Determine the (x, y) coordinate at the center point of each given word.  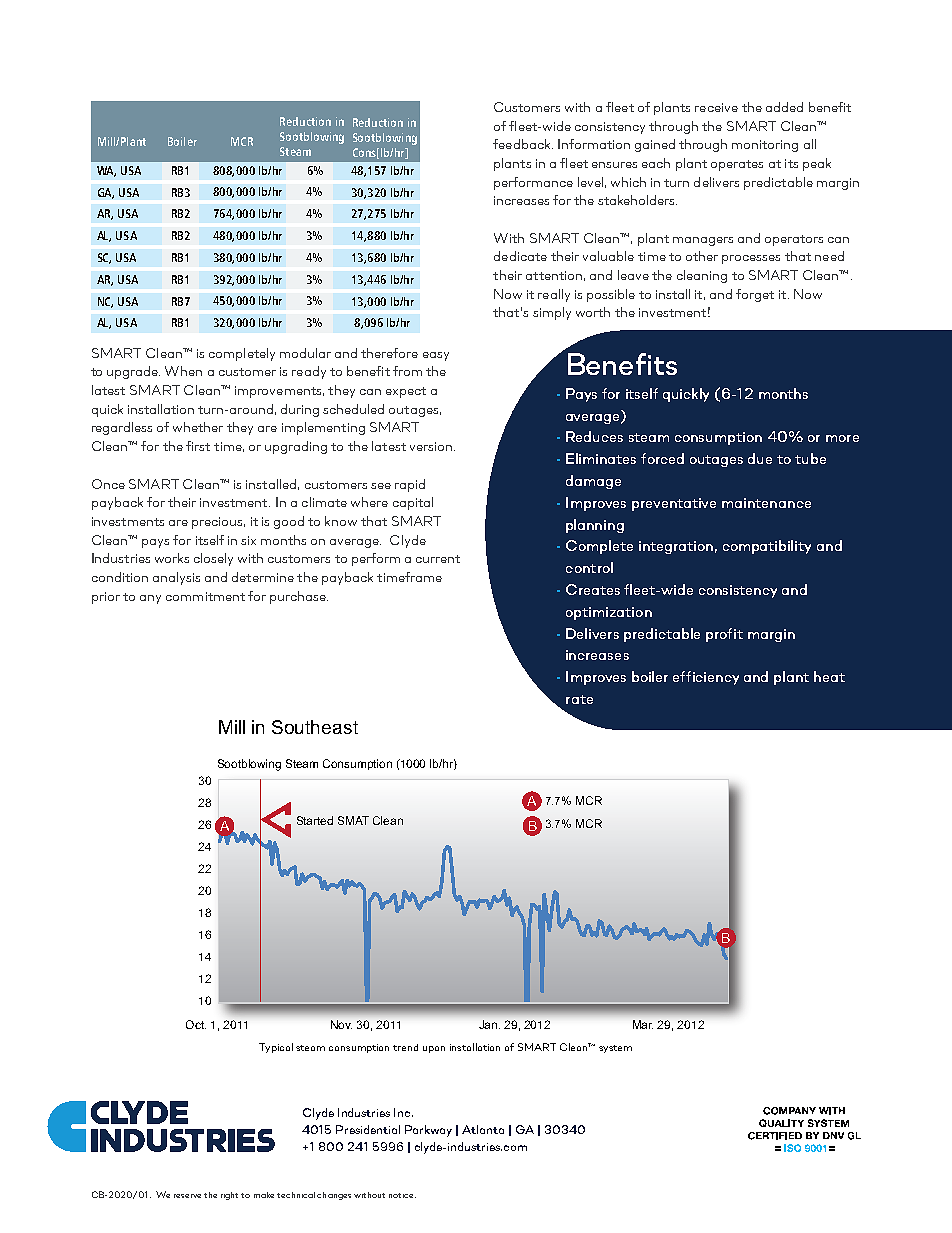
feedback (523, 144)
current (438, 559)
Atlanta (483, 1129)
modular (305, 353)
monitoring (765, 146)
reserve (187, 1196)
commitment (205, 596)
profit (724, 635)
